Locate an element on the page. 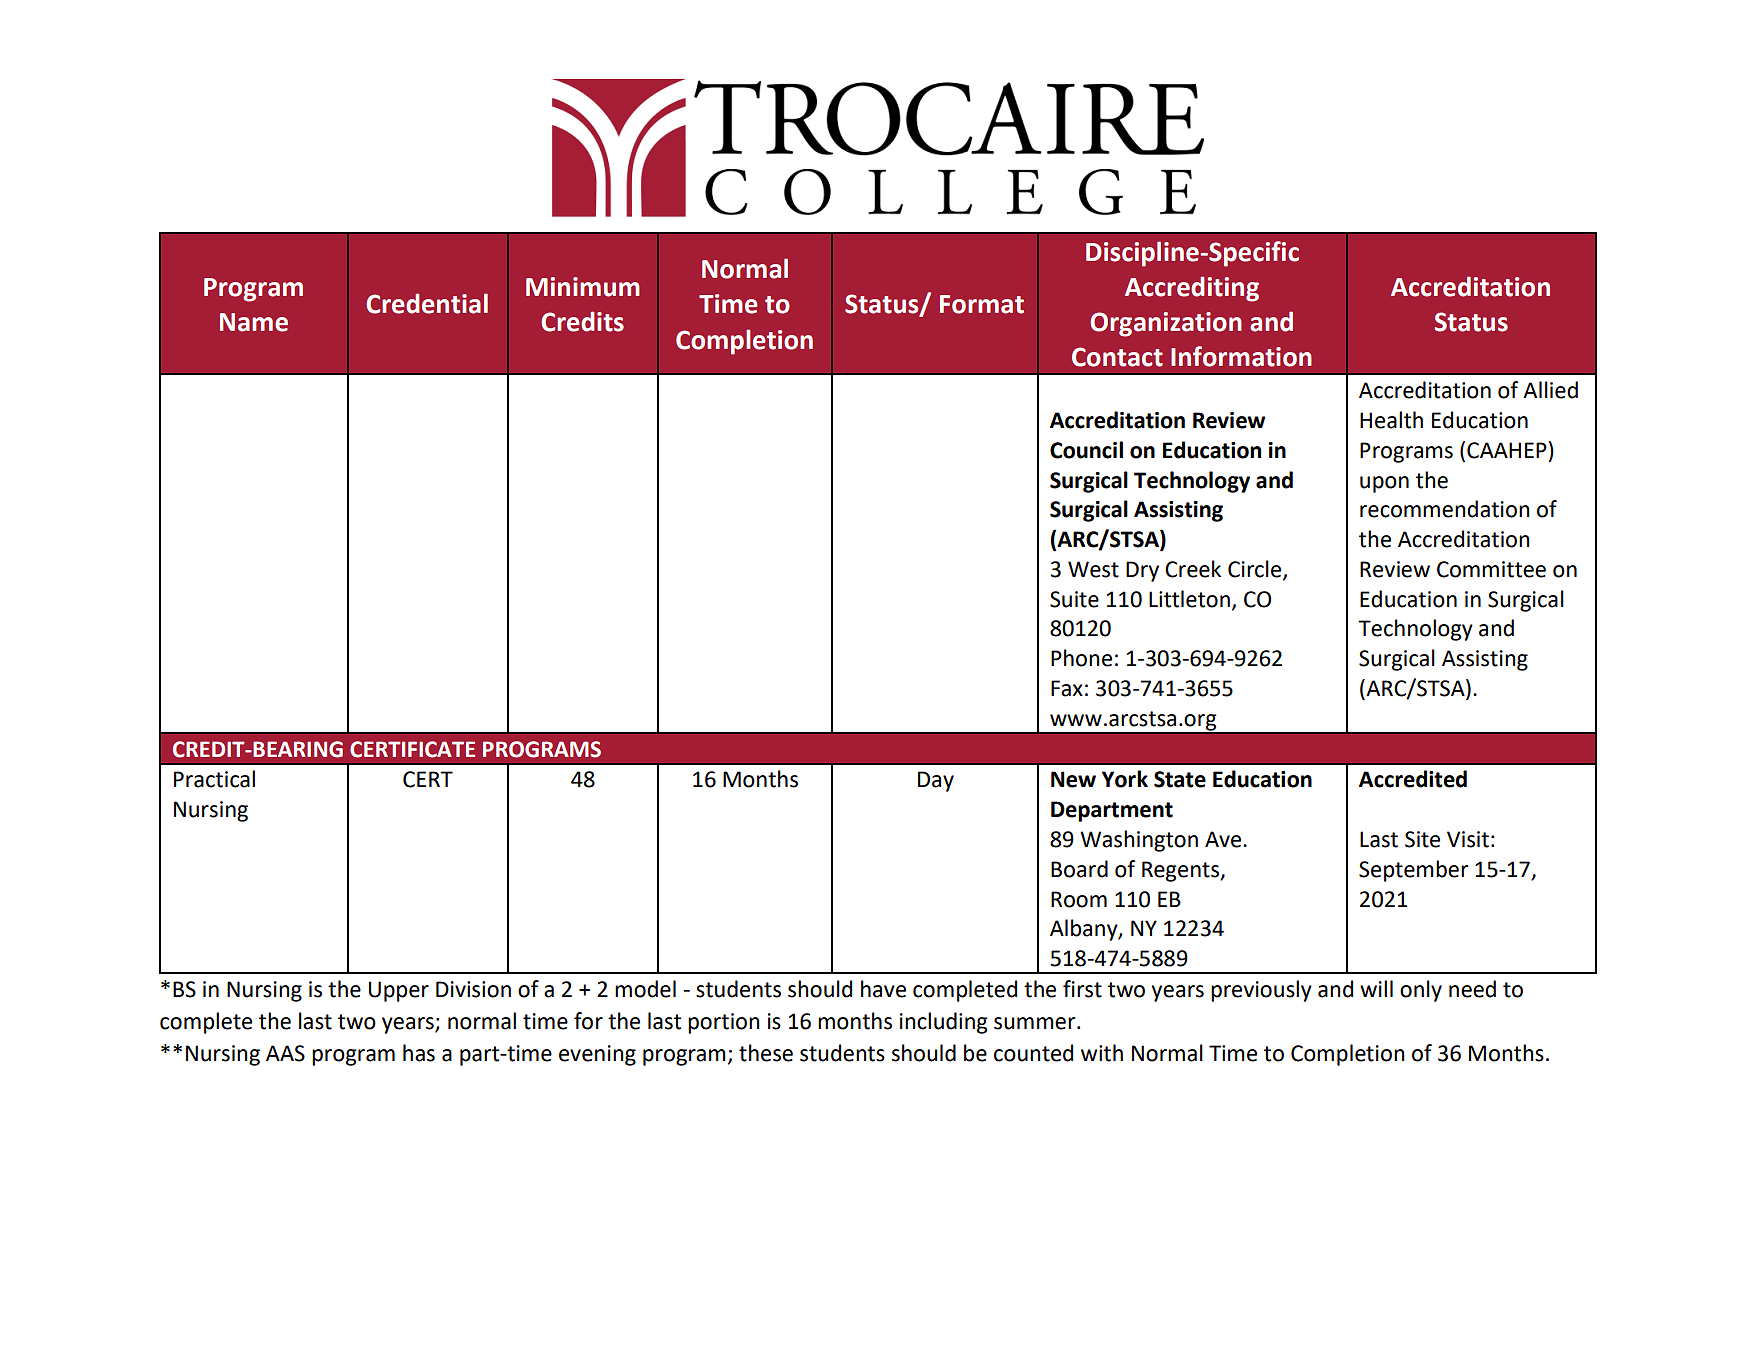 The height and width of the document is (1357, 1756). Site is located at coordinates (1422, 839).
